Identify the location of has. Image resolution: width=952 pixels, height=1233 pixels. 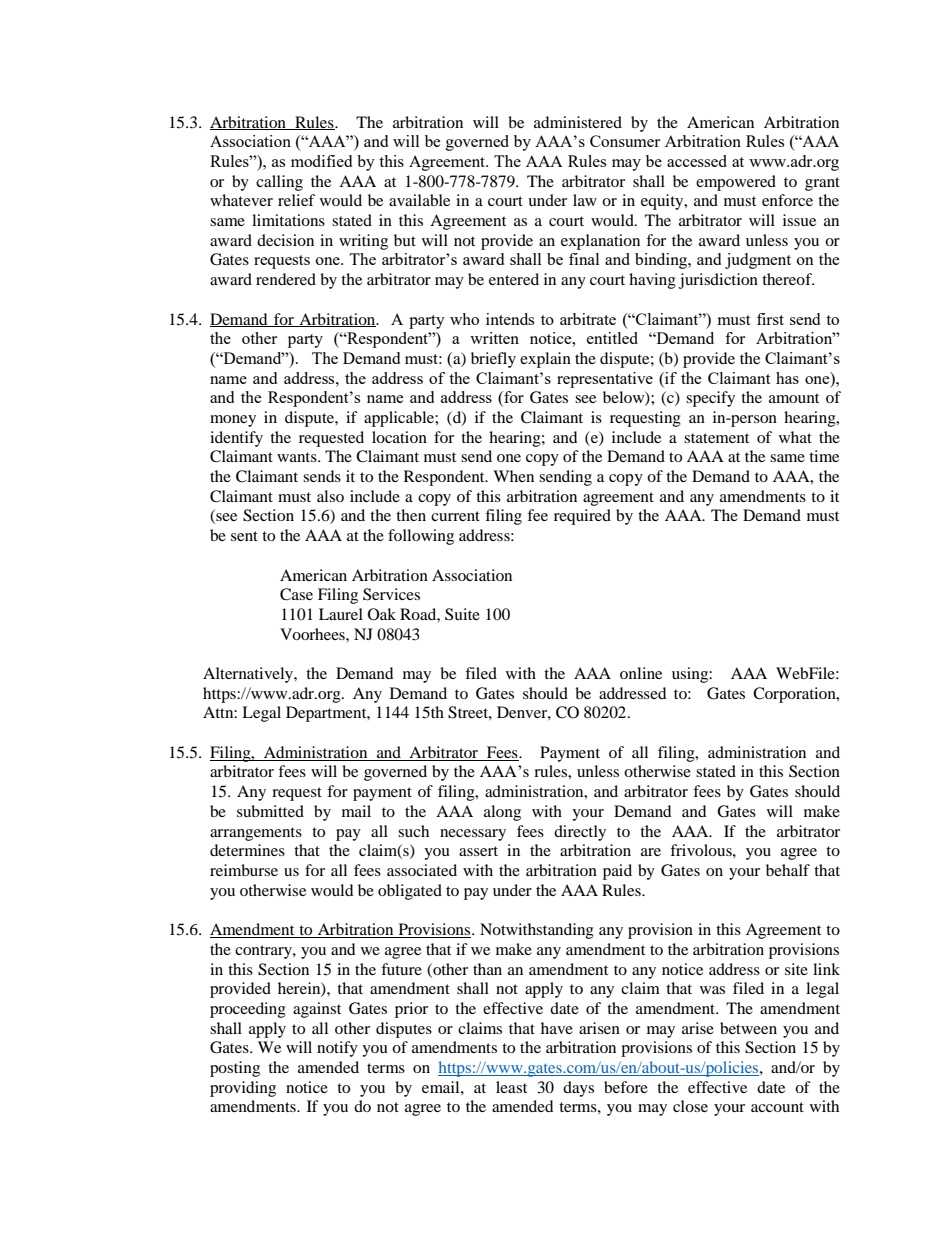
(787, 378).
